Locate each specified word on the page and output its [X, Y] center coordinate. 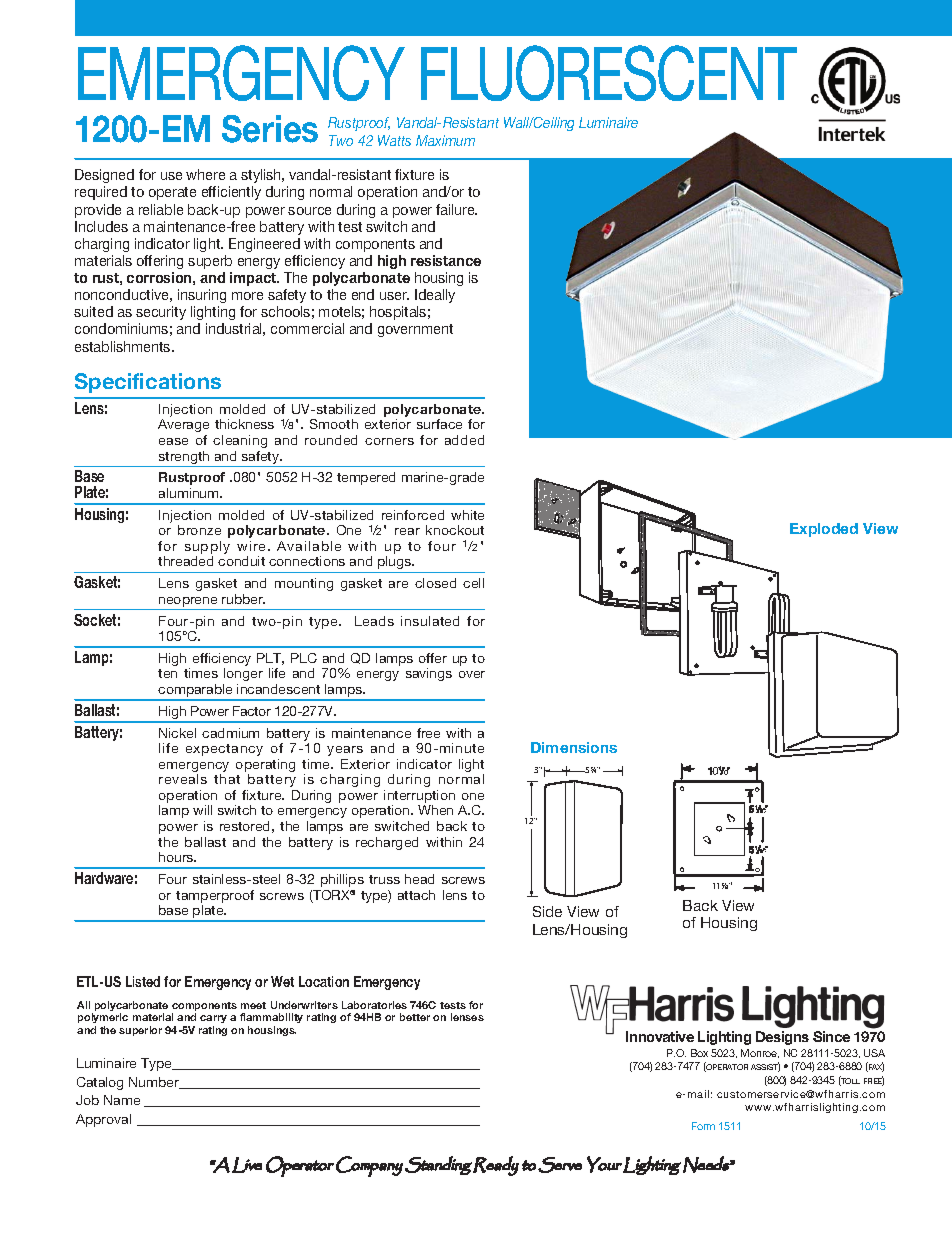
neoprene [188, 602]
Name [122, 1100]
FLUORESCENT [609, 73]
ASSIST [765, 1067]
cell [473, 583]
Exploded [824, 530]
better [415, 1017]
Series [270, 129]
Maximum [445, 140]
